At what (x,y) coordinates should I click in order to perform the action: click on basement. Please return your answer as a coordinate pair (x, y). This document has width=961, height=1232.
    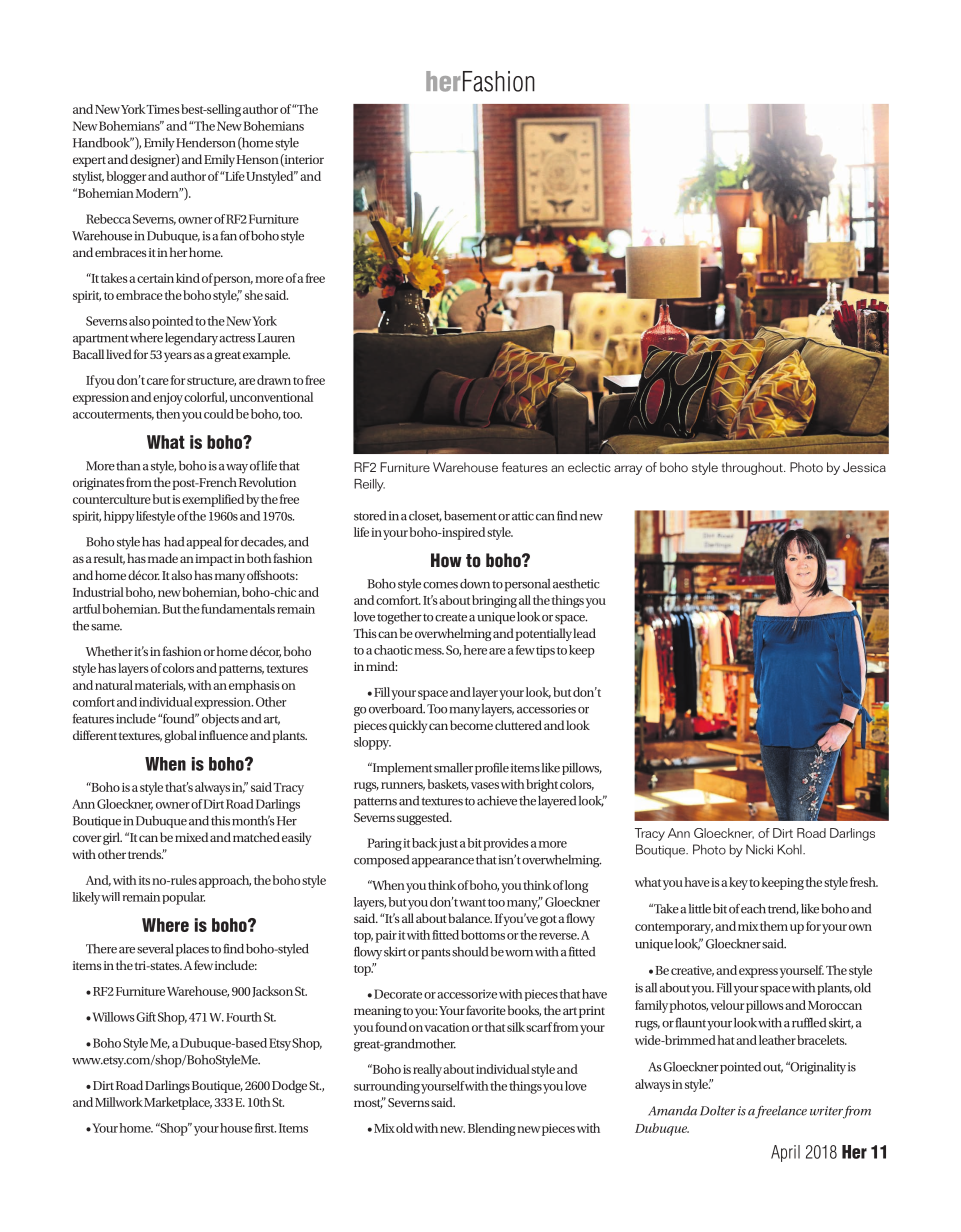
    Looking at the image, I should click on (470, 516).
